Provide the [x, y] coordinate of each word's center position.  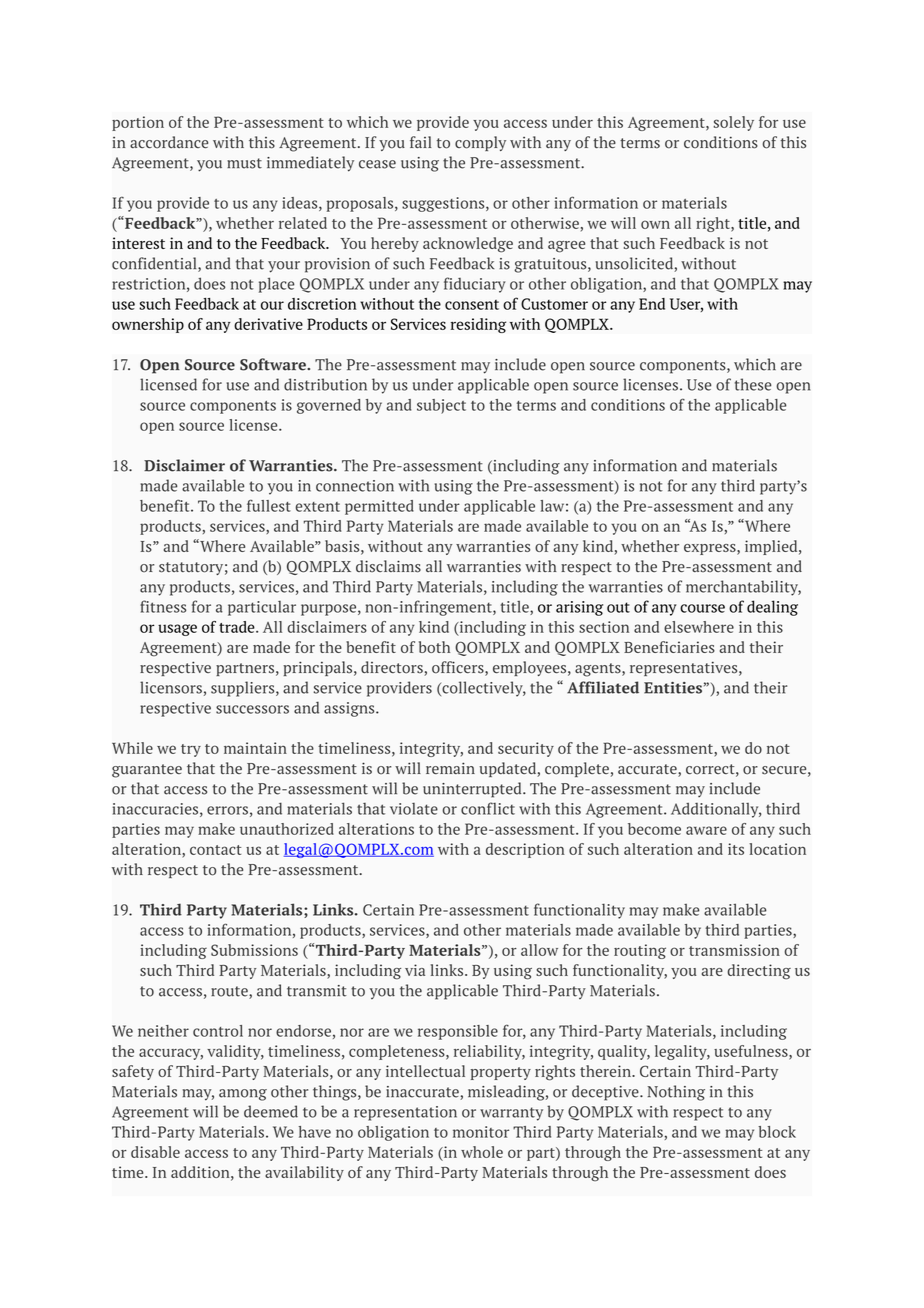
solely [734, 123]
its [736, 849]
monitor [481, 1132]
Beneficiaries [669, 647]
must [244, 163]
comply [480, 143]
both [434, 647]
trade [238, 627]
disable [155, 1152]
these [753, 384]
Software [274, 364]
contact [215, 850]
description [525, 850]
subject [441, 406]
